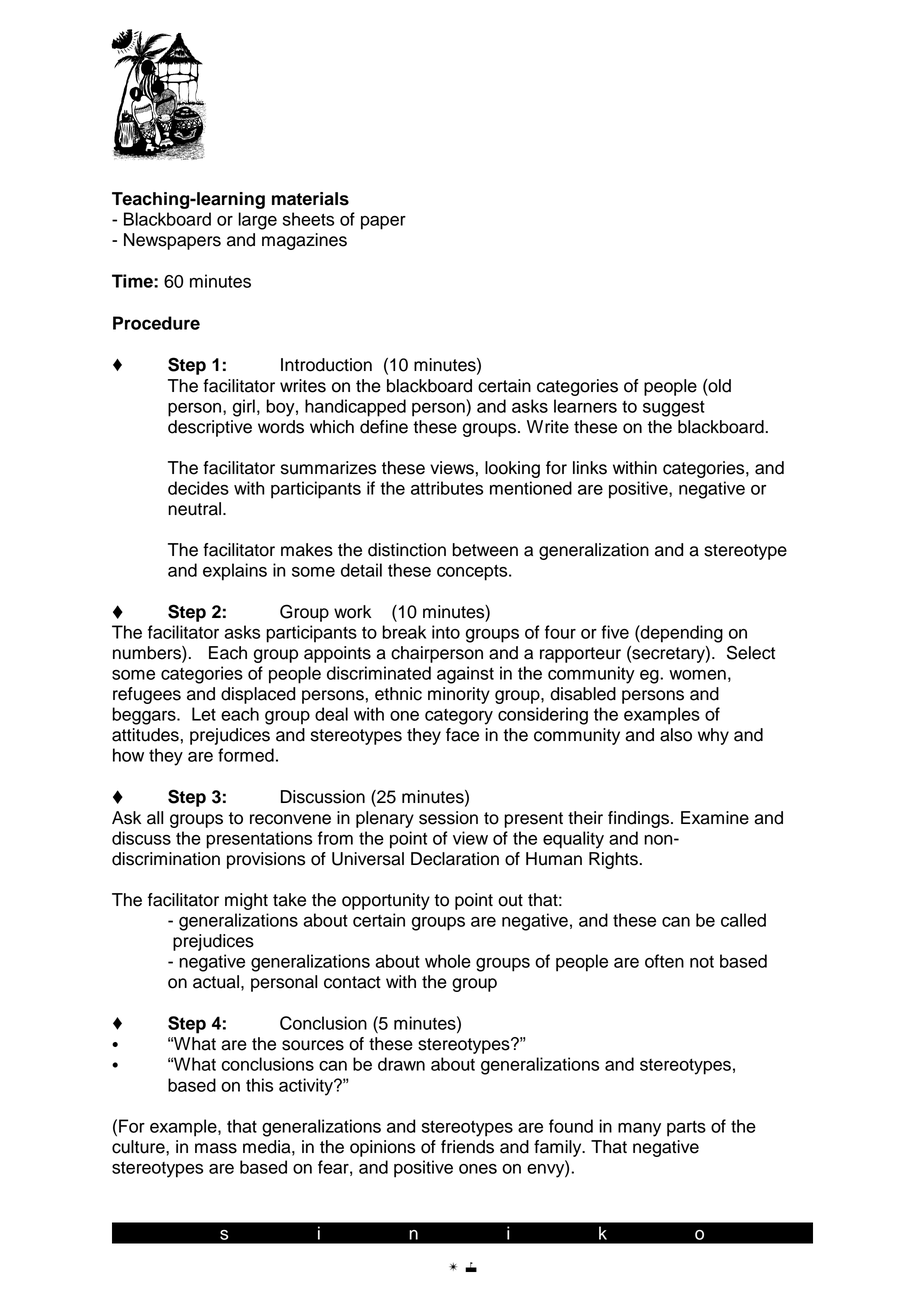 This document has height=1308, width=924. Describe the element at coordinates (467, 1147) in the document. I see `friends` at that location.
